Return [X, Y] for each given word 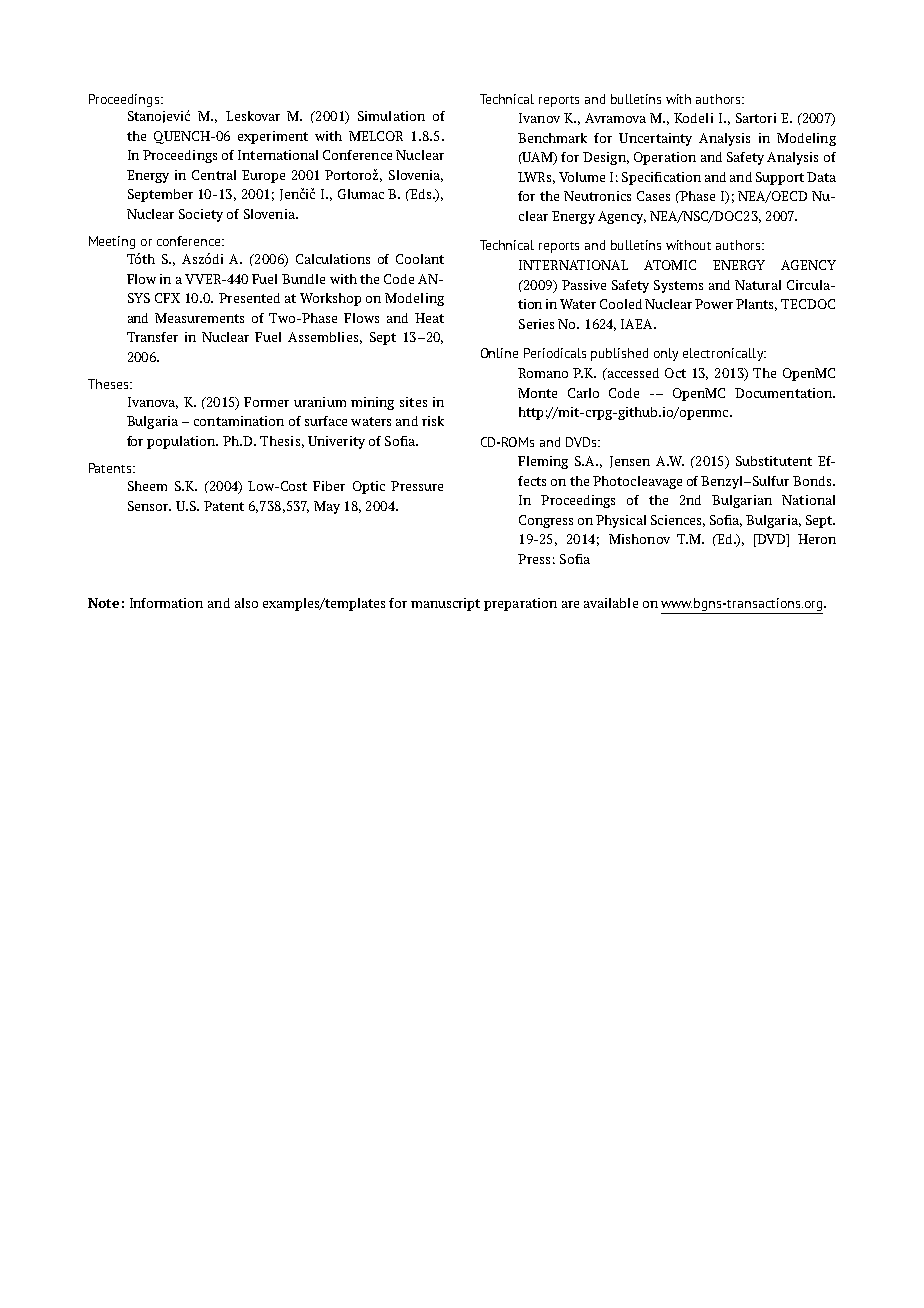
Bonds [813, 481]
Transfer [152, 337]
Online [499, 353]
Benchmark [552, 138]
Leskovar [253, 116]
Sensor [149, 506]
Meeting [112, 242]
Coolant [420, 259]
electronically [724, 354]
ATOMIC [670, 265]
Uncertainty [655, 139]
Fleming [543, 462]
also [246, 603]
